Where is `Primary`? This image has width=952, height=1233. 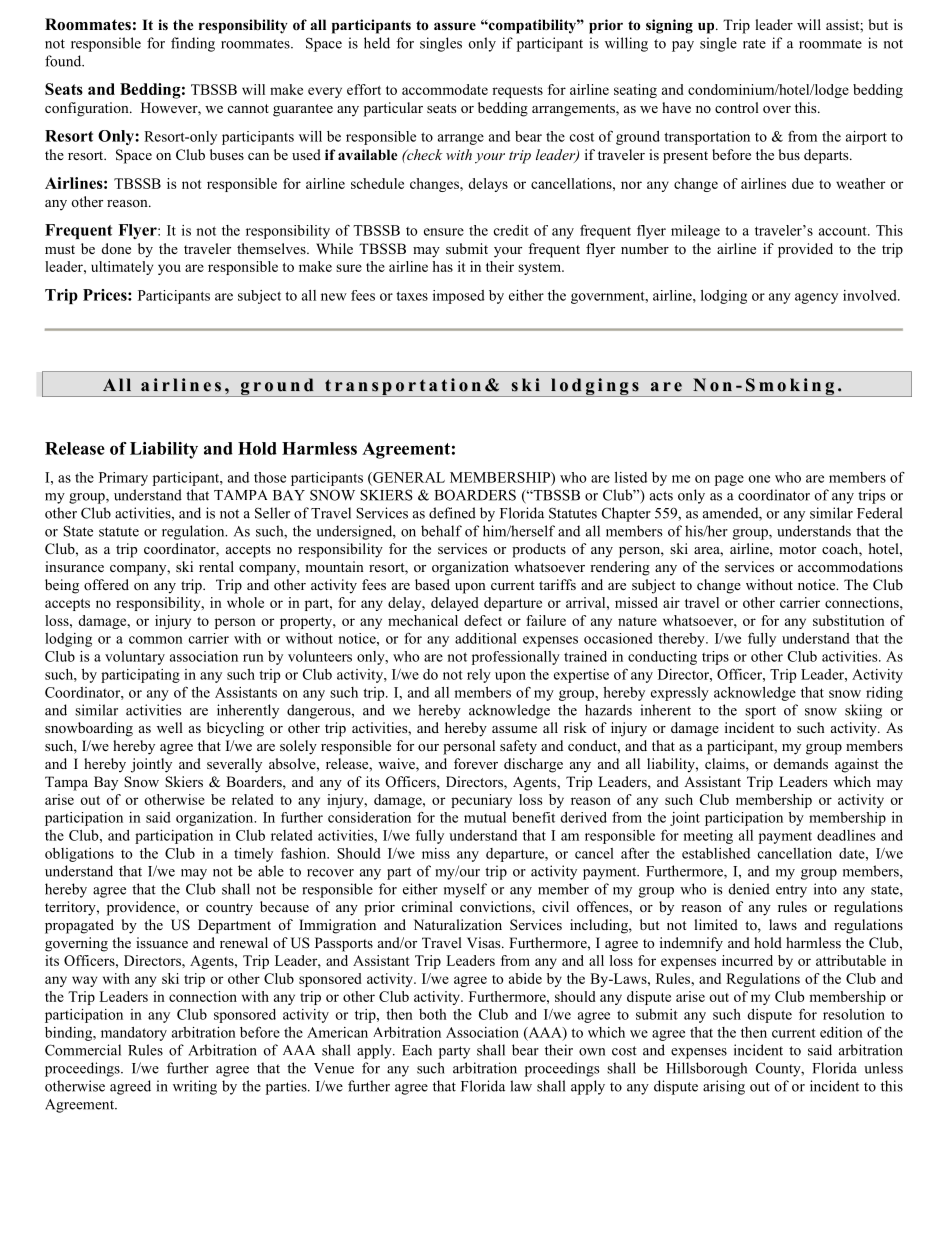 Primary is located at coordinates (123, 479).
